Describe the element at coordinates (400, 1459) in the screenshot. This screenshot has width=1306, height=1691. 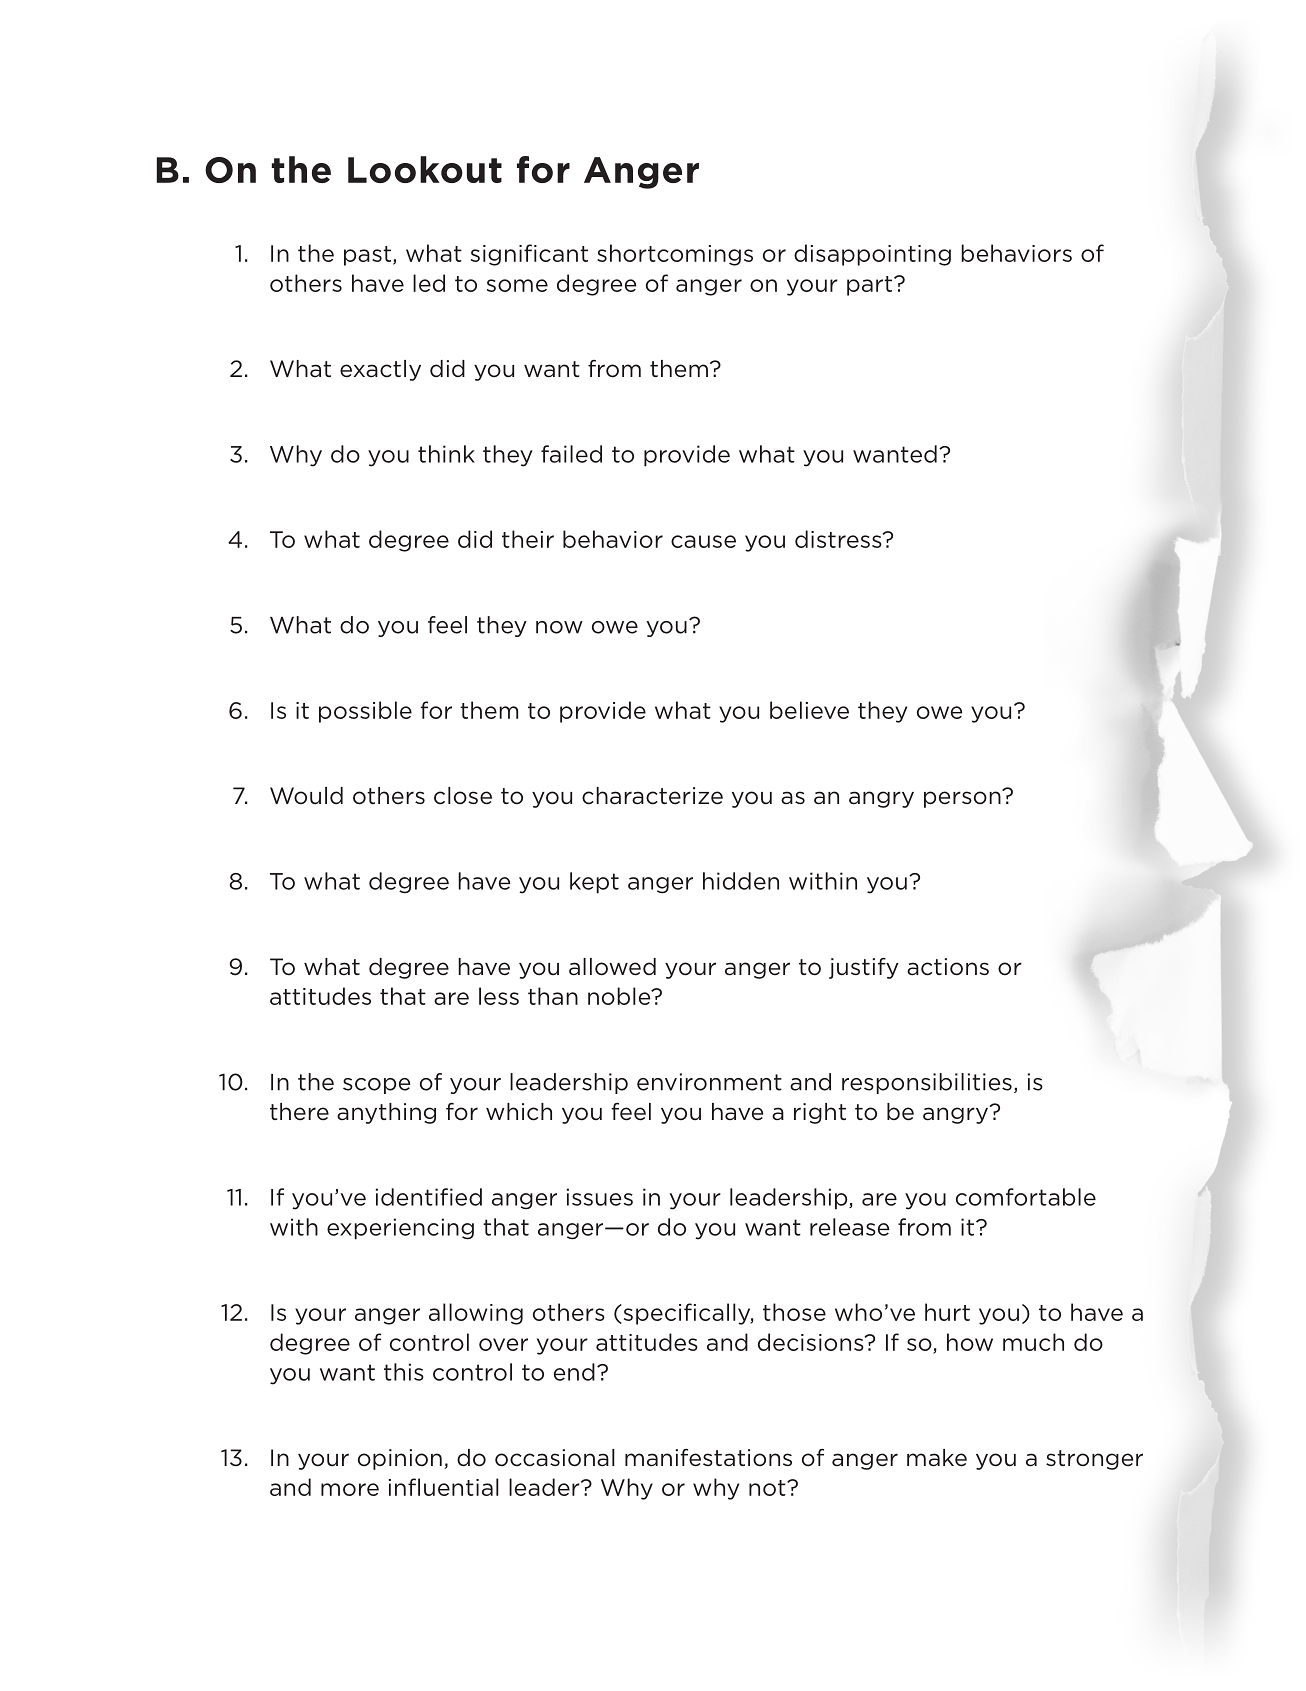
I see `opinion` at that location.
